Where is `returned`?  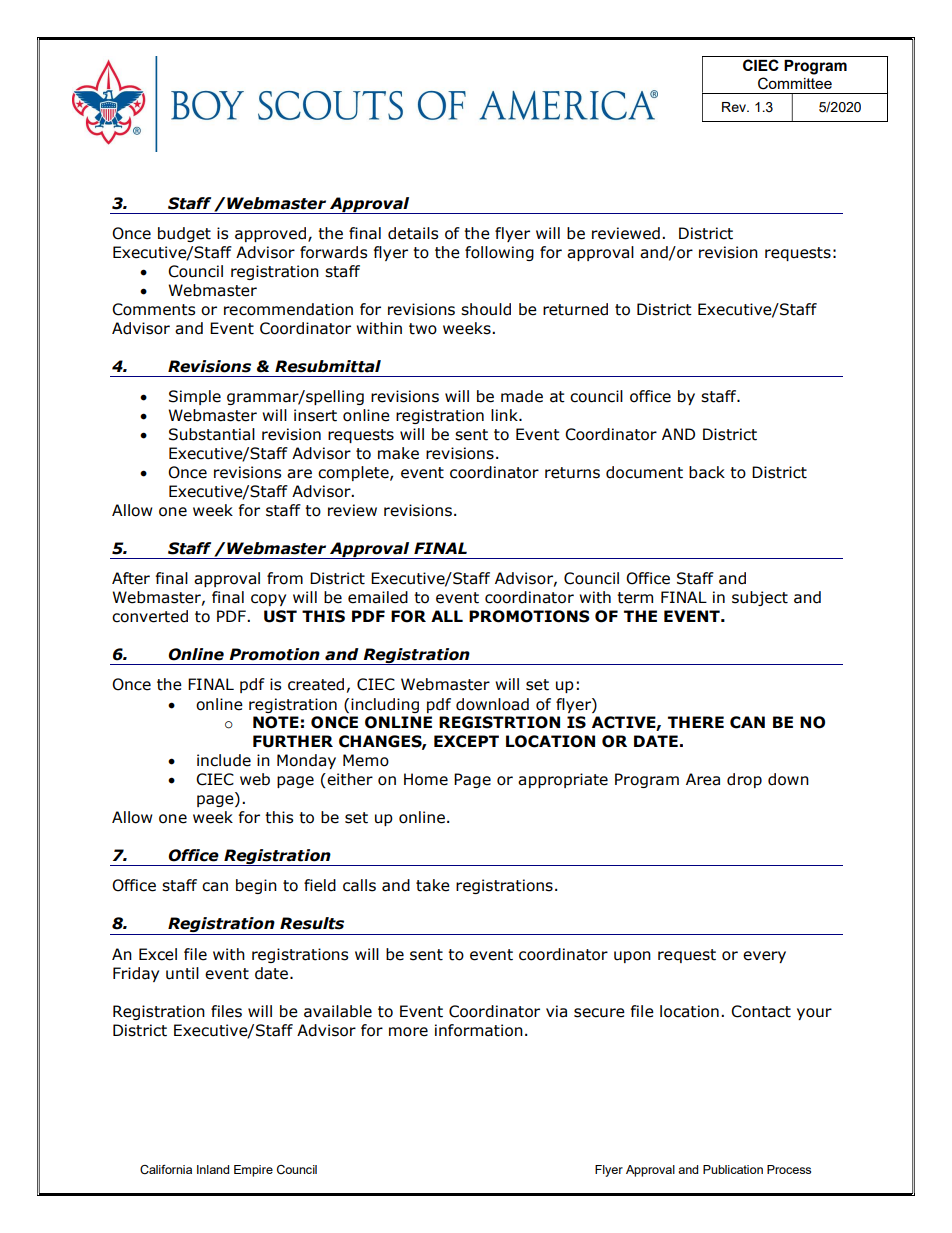 returned is located at coordinates (575, 309).
